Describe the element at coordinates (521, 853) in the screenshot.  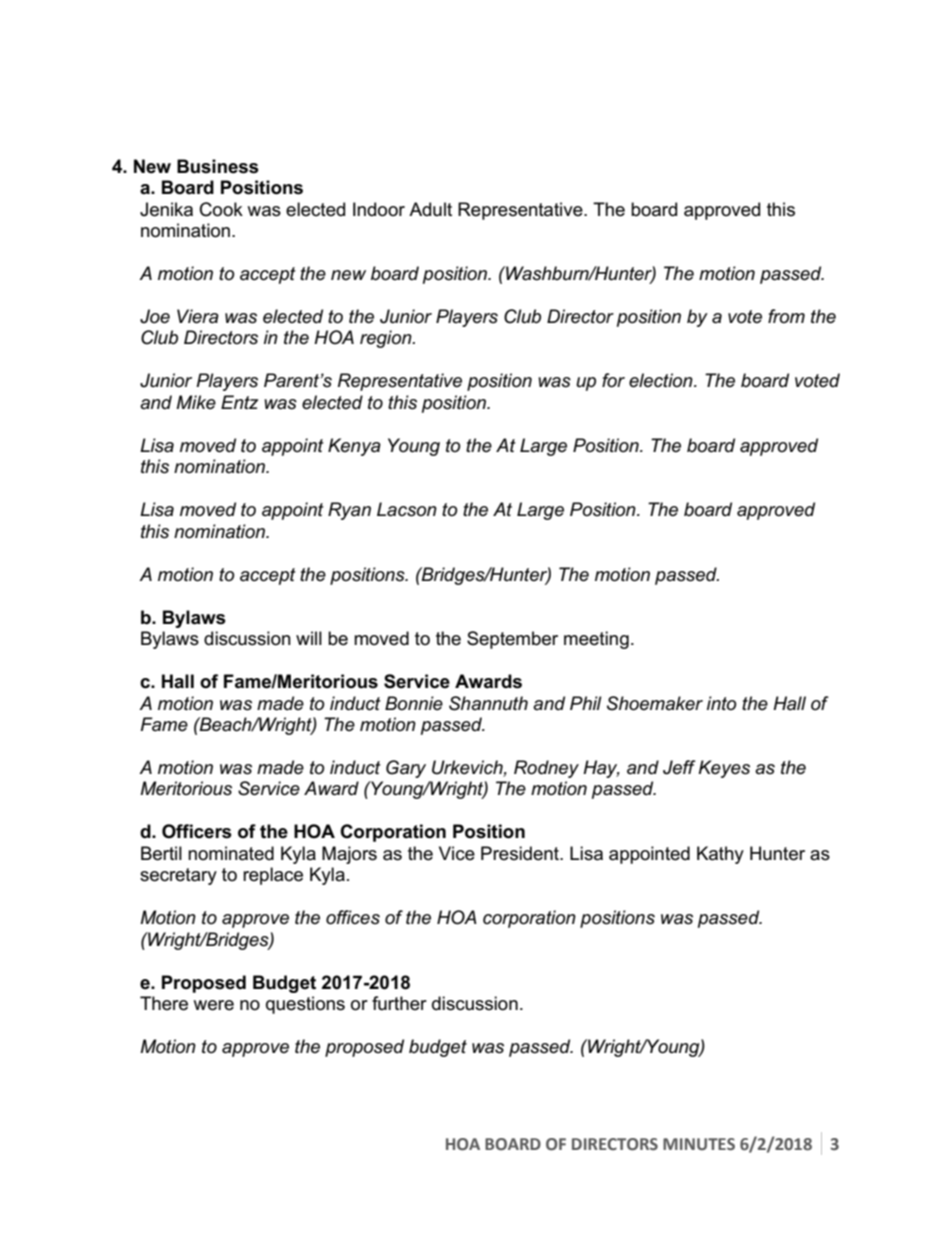
I see `President` at that location.
